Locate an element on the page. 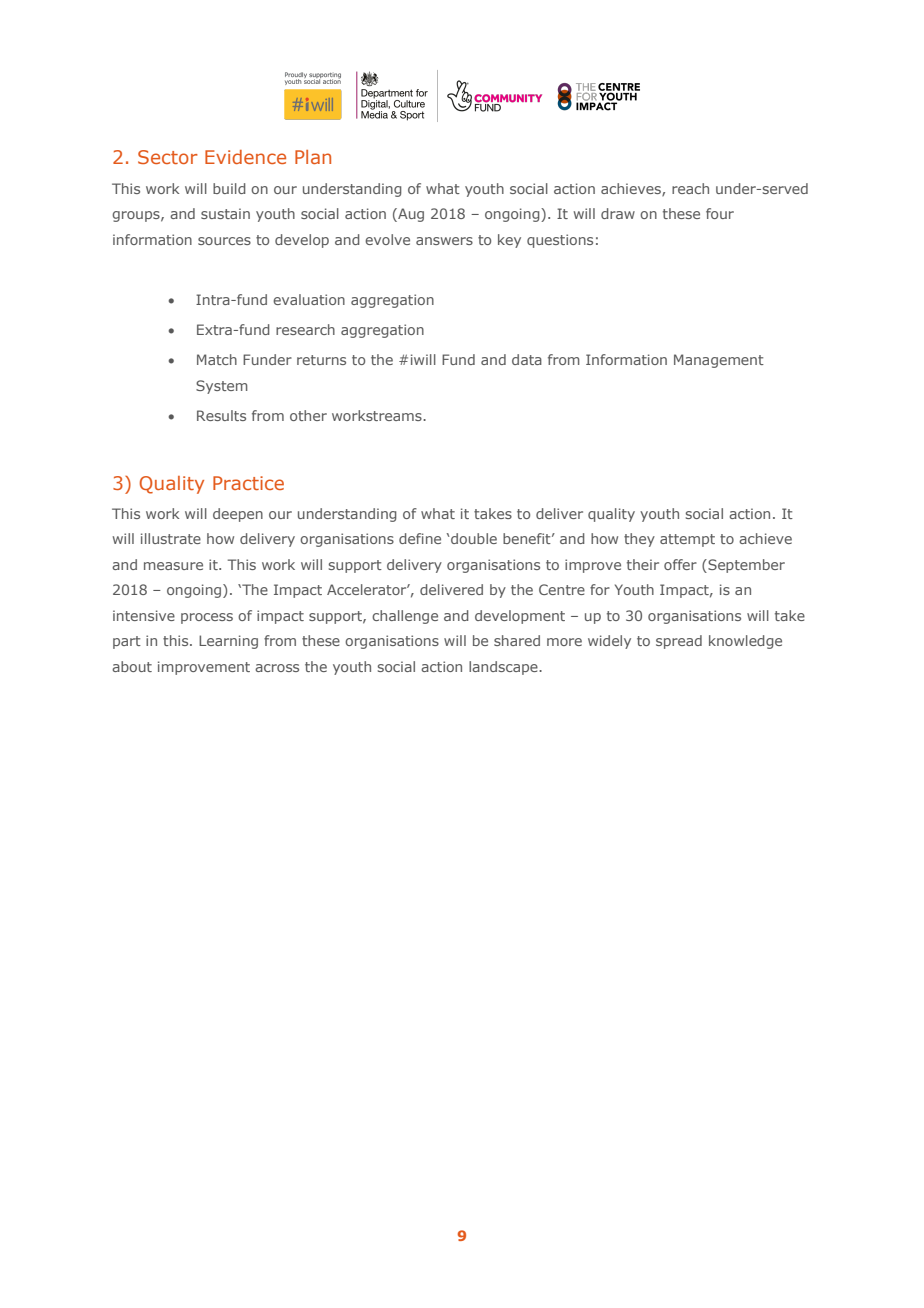  Results is located at coordinates (221, 415).
